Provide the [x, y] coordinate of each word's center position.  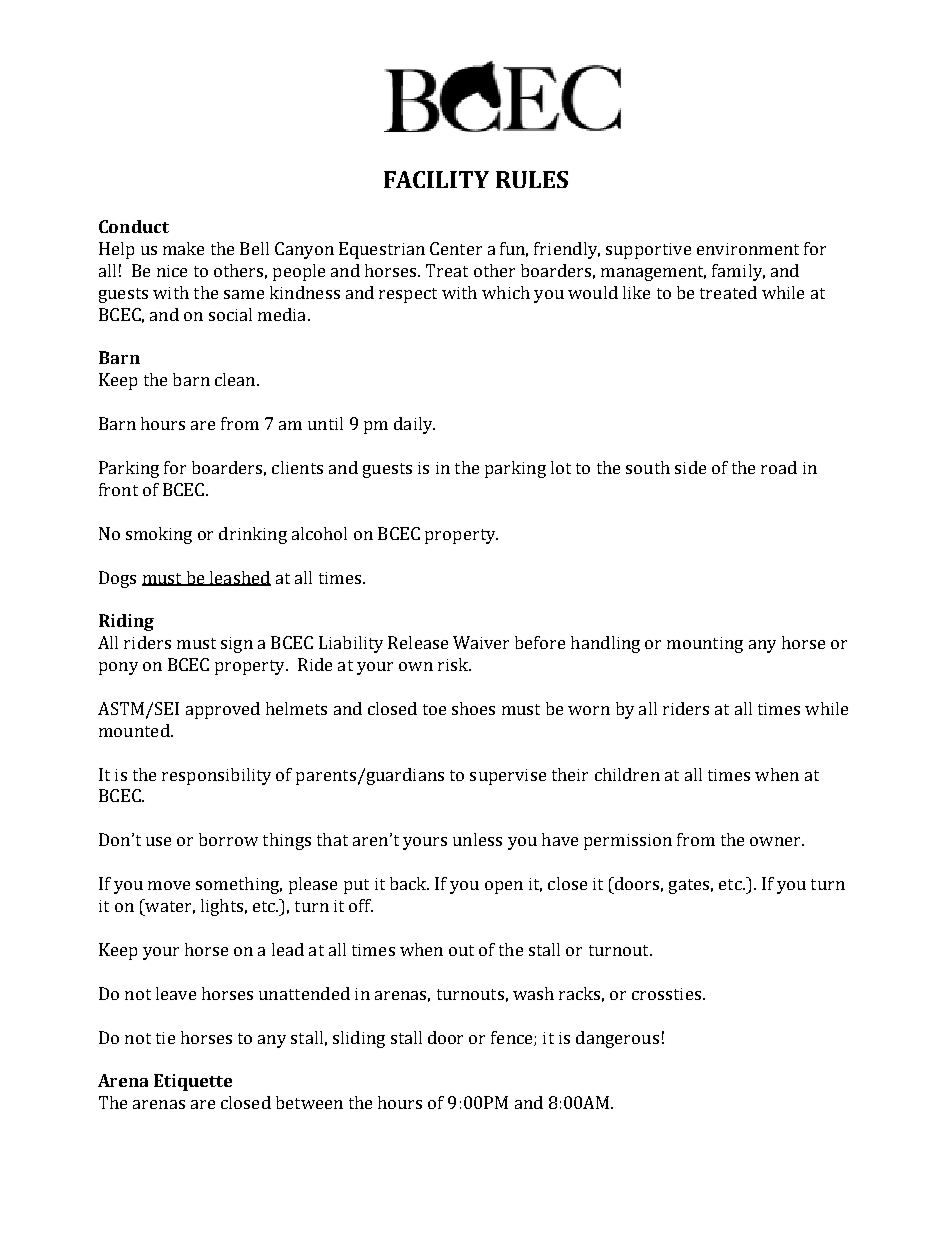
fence [513, 1038]
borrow [228, 839]
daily [414, 425]
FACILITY [436, 179]
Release [418, 642]
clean [236, 379]
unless [477, 839]
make [183, 248]
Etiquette [193, 1082]
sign [237, 645]
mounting [705, 645]
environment [748, 249]
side [690, 467]
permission [628, 842]
